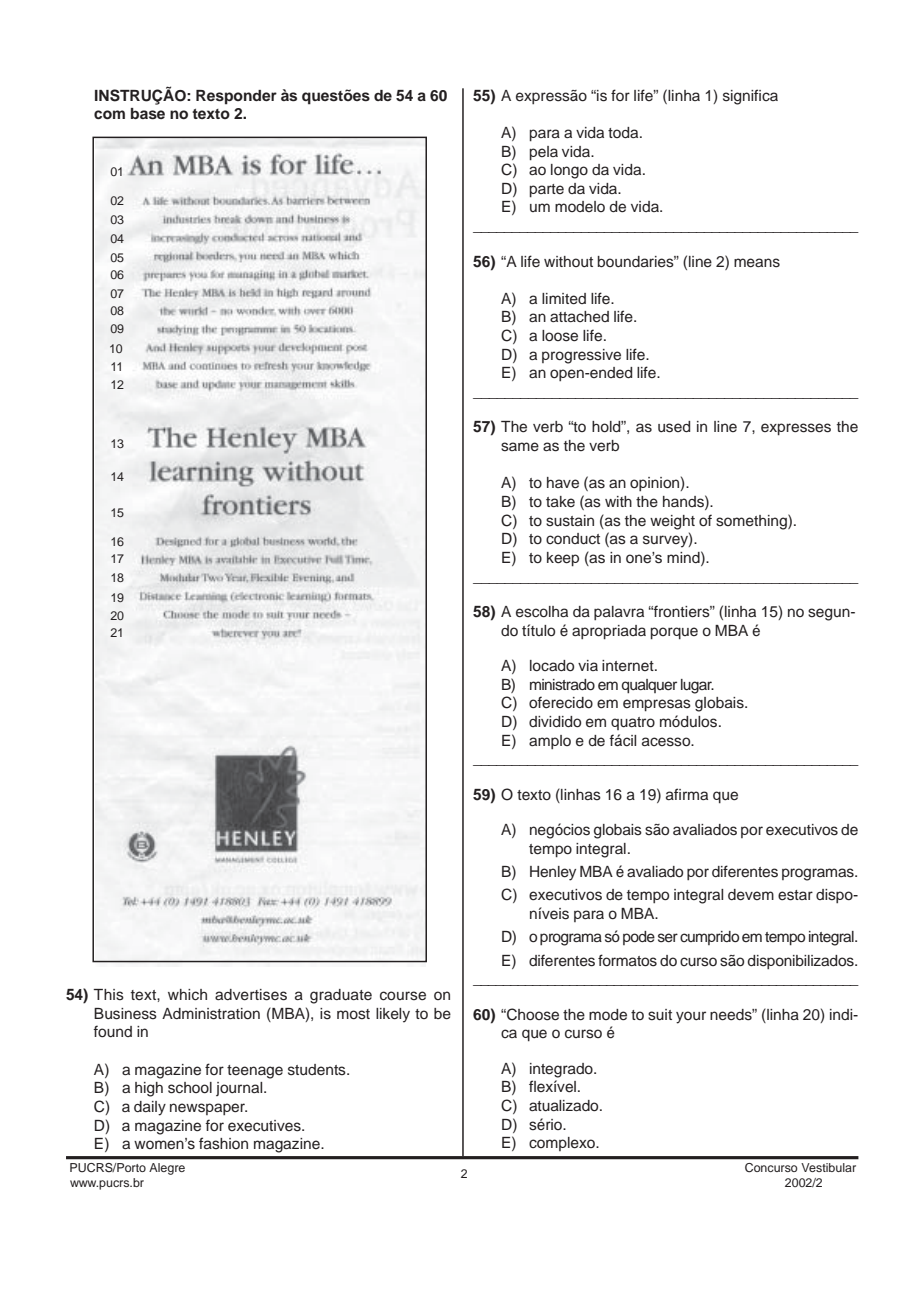 Image resolution: width=924 pixels, height=1308 pixels. Describe the element at coordinates (148, 114) in the screenshot. I see `base` at that location.
